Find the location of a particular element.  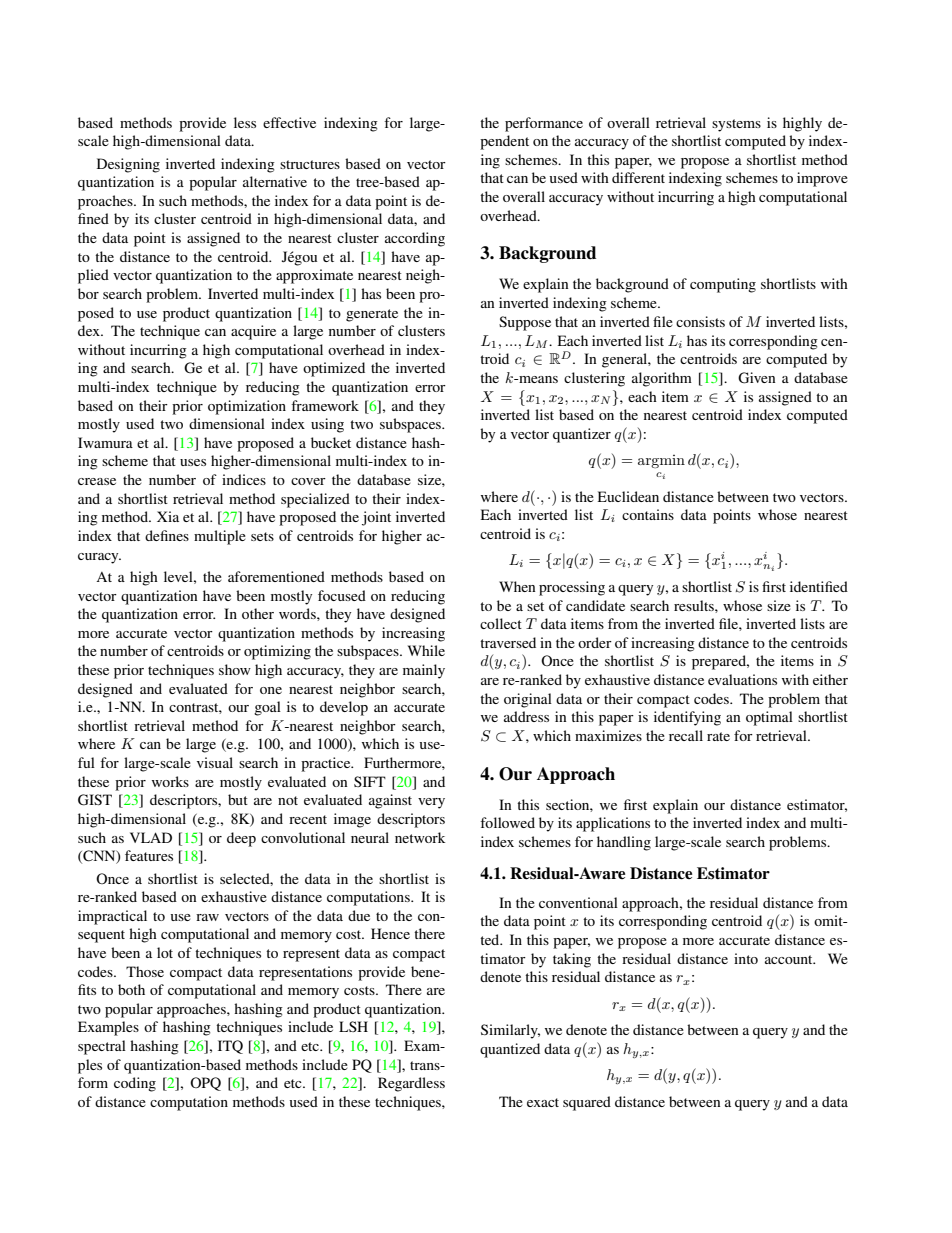

identified is located at coordinates (819, 586).
